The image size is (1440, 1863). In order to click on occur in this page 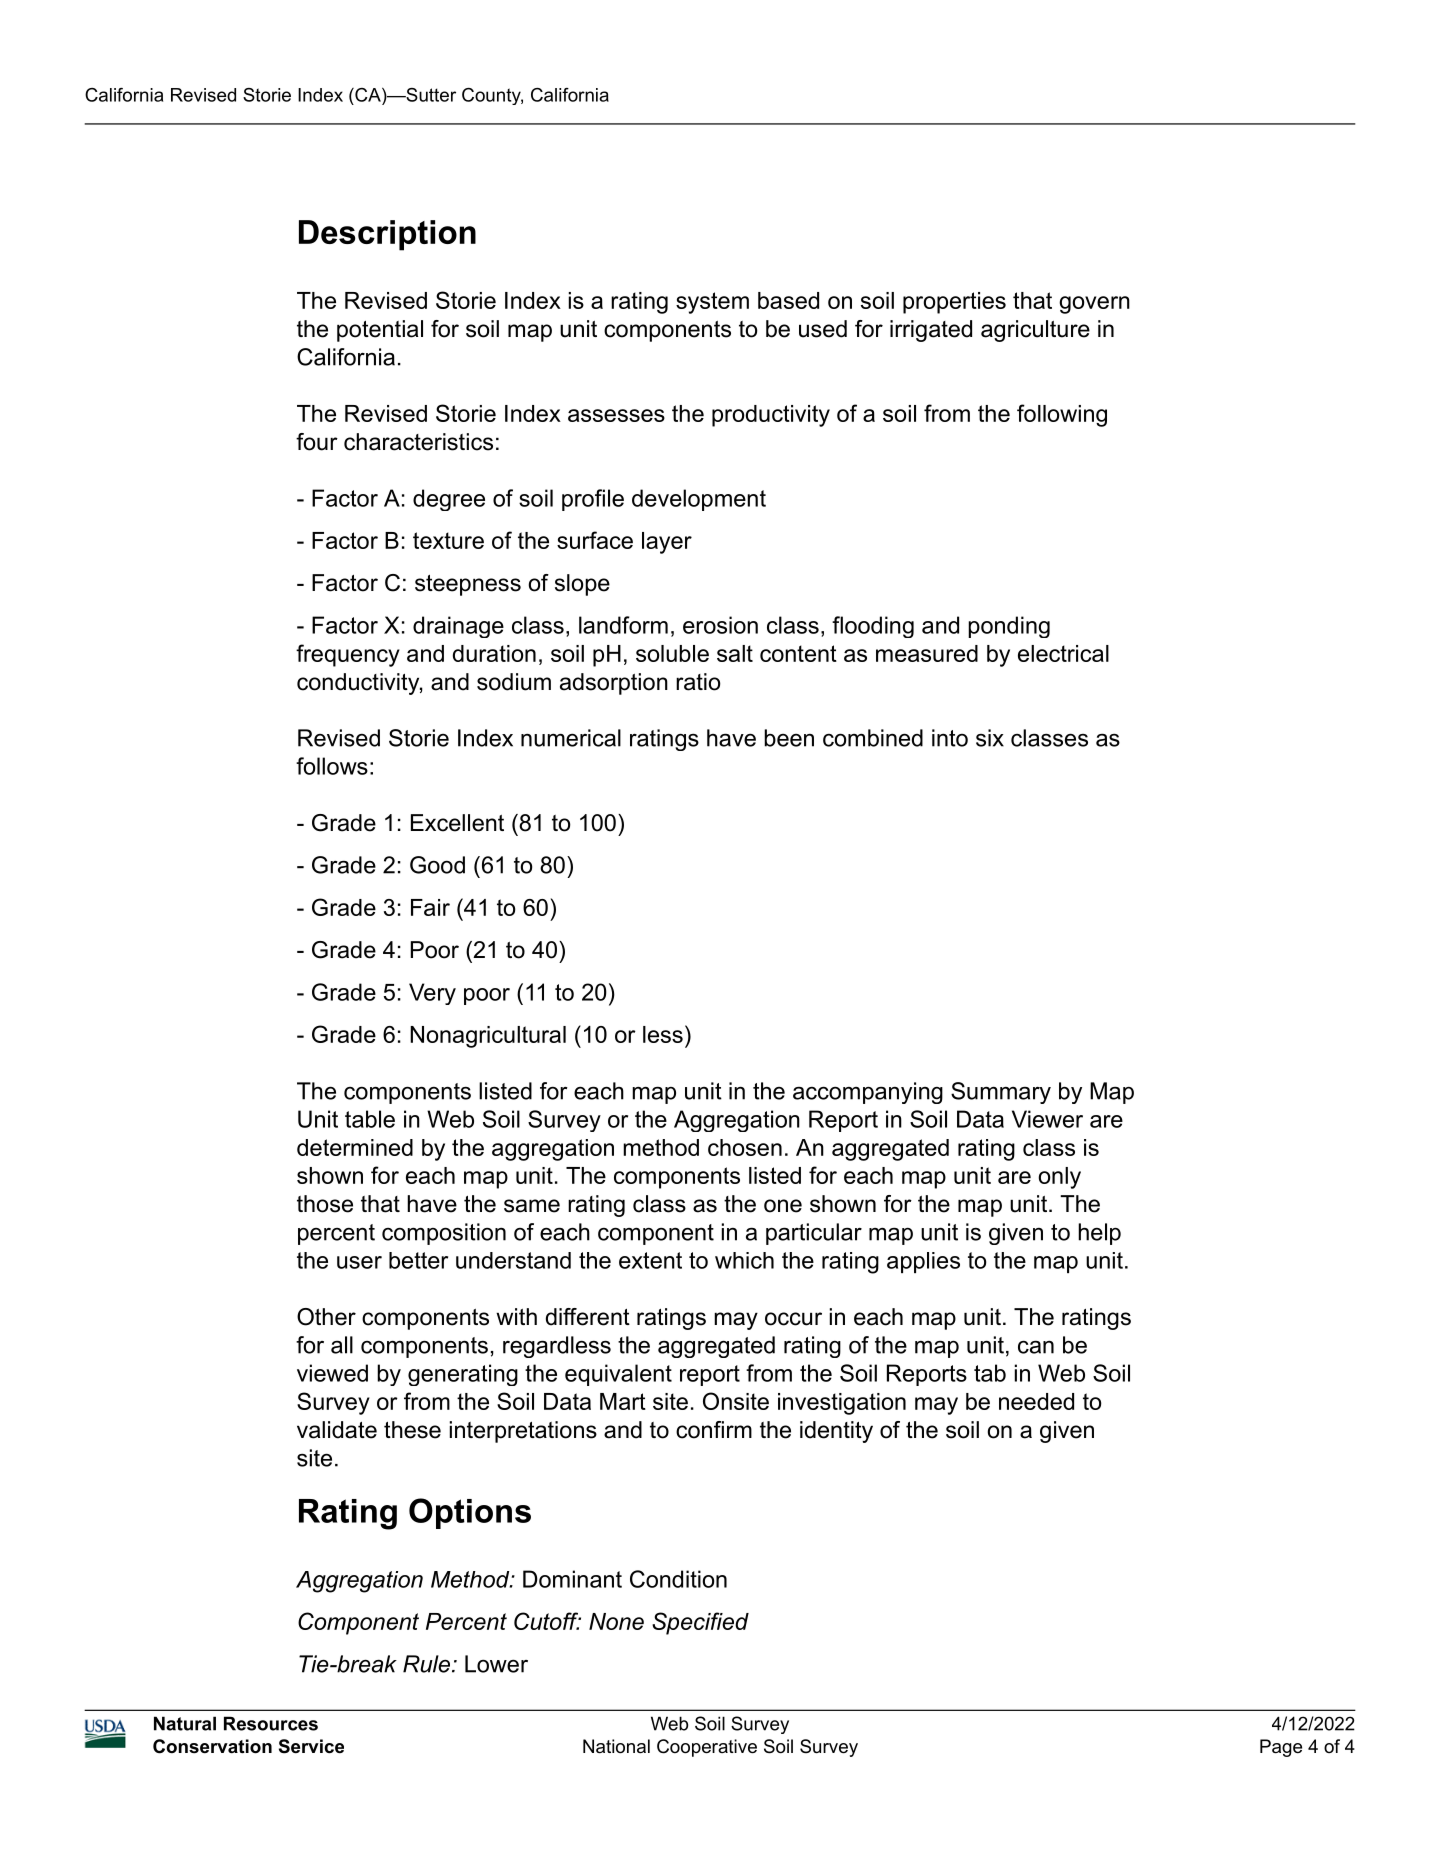, I will do `click(793, 1319)`.
